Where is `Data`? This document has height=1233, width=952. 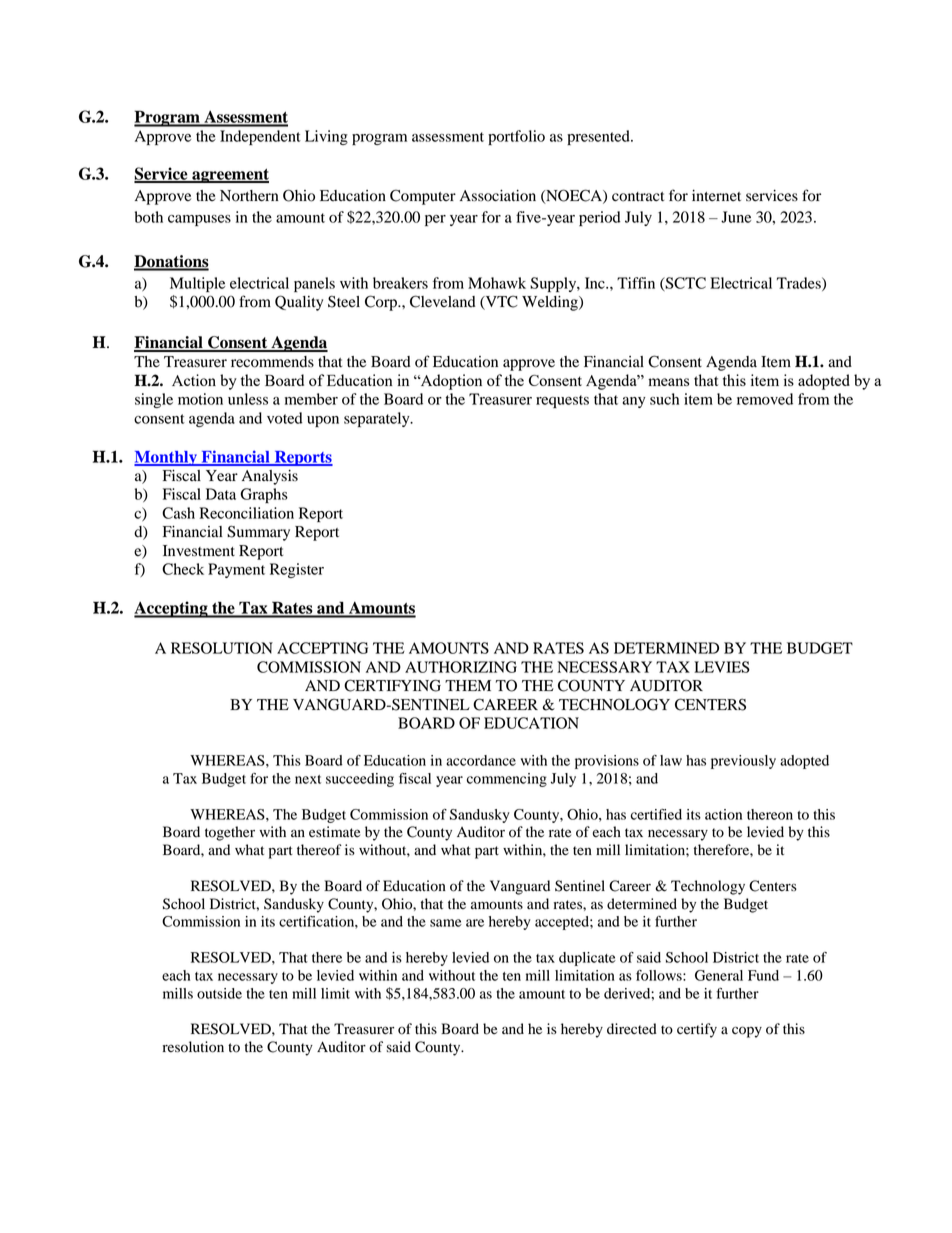 Data is located at coordinates (221, 494).
